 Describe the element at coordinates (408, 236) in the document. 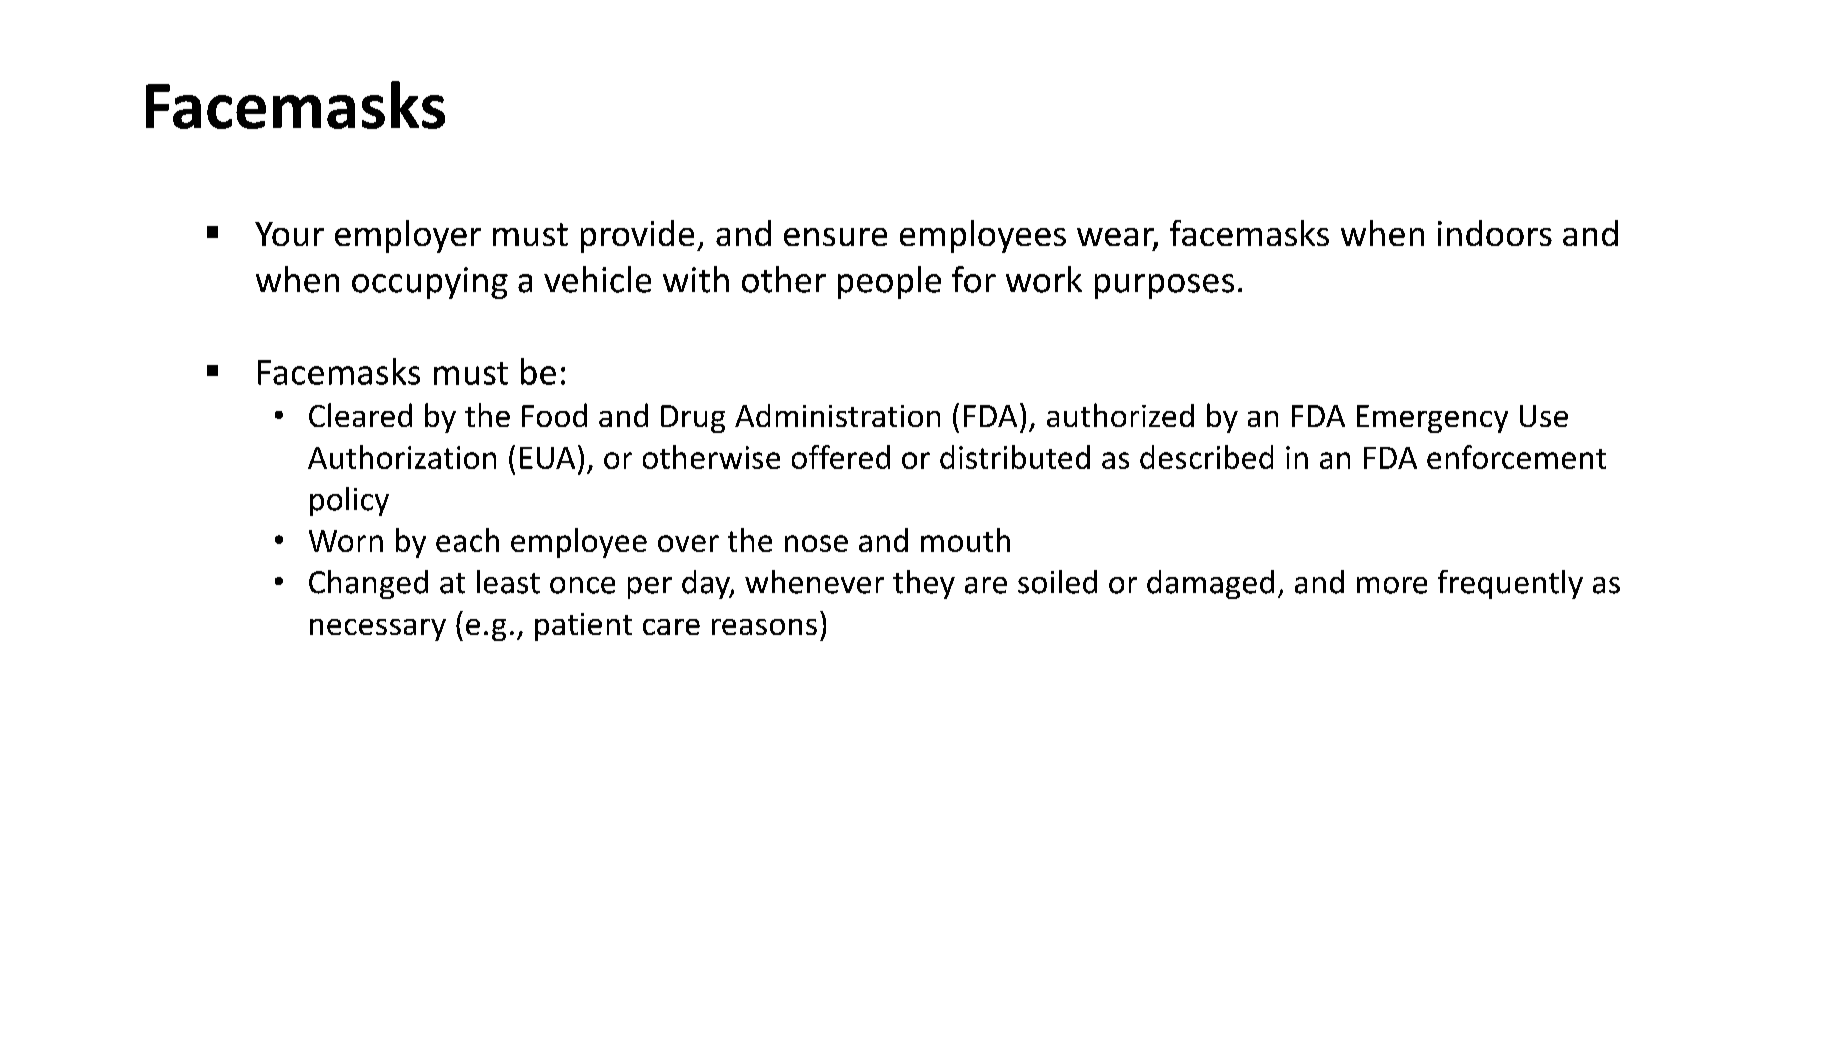

I see `employer` at that location.
